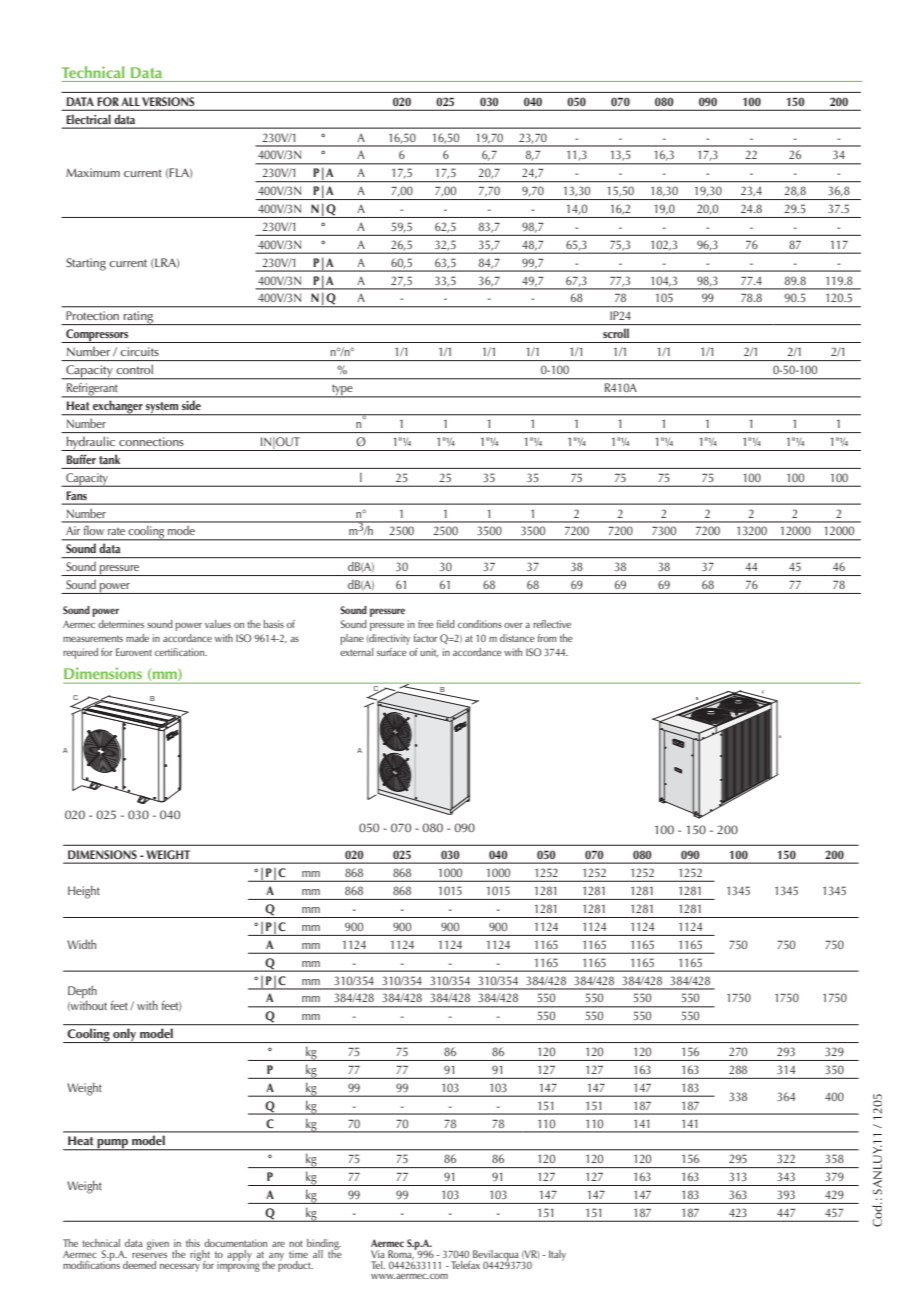  What do you see at coordinates (149, 1255) in the screenshot?
I see `reserves` at bounding box center [149, 1255].
